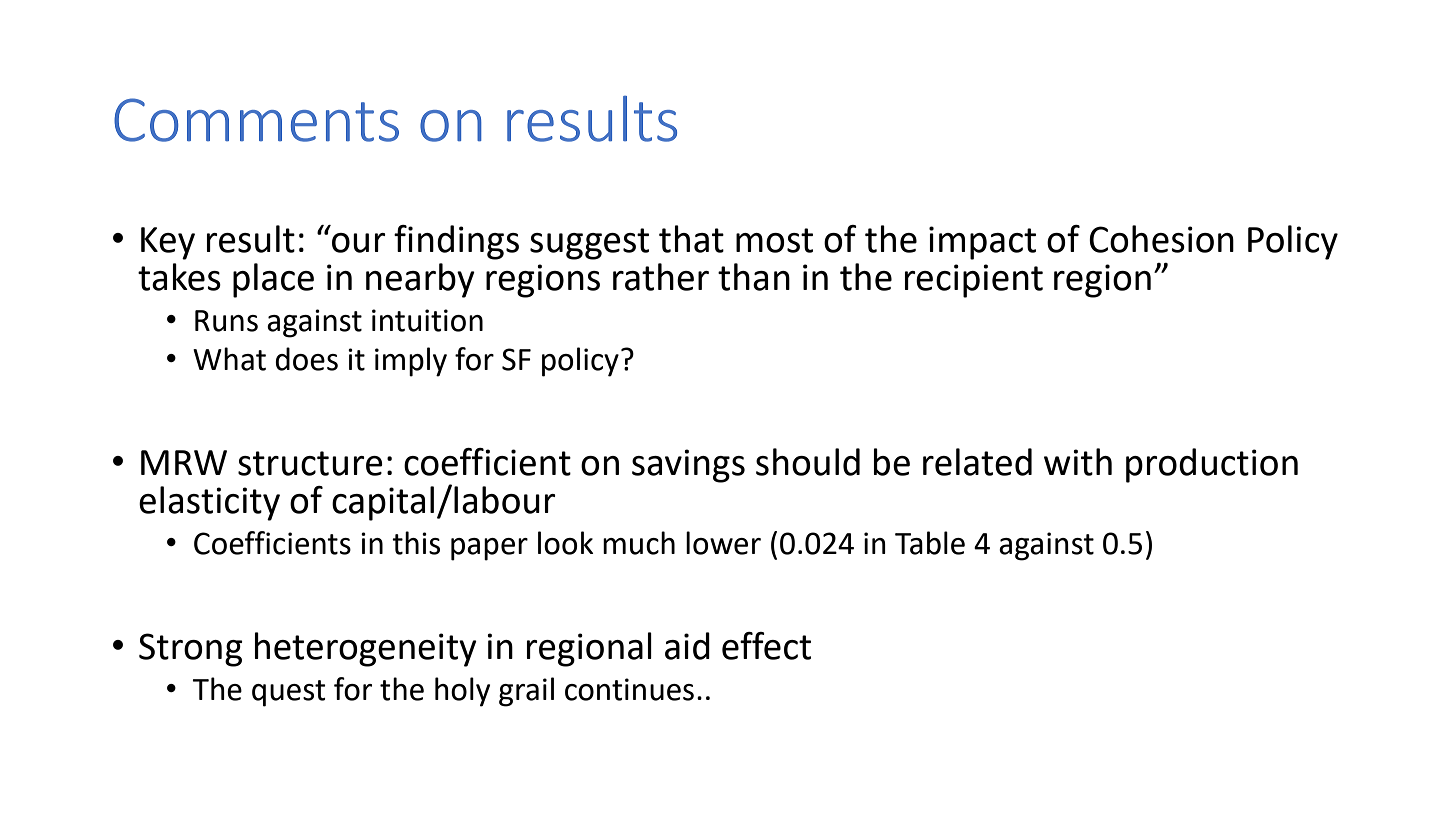  Describe the element at coordinates (416, 543) in the page. I see `this` at that location.
